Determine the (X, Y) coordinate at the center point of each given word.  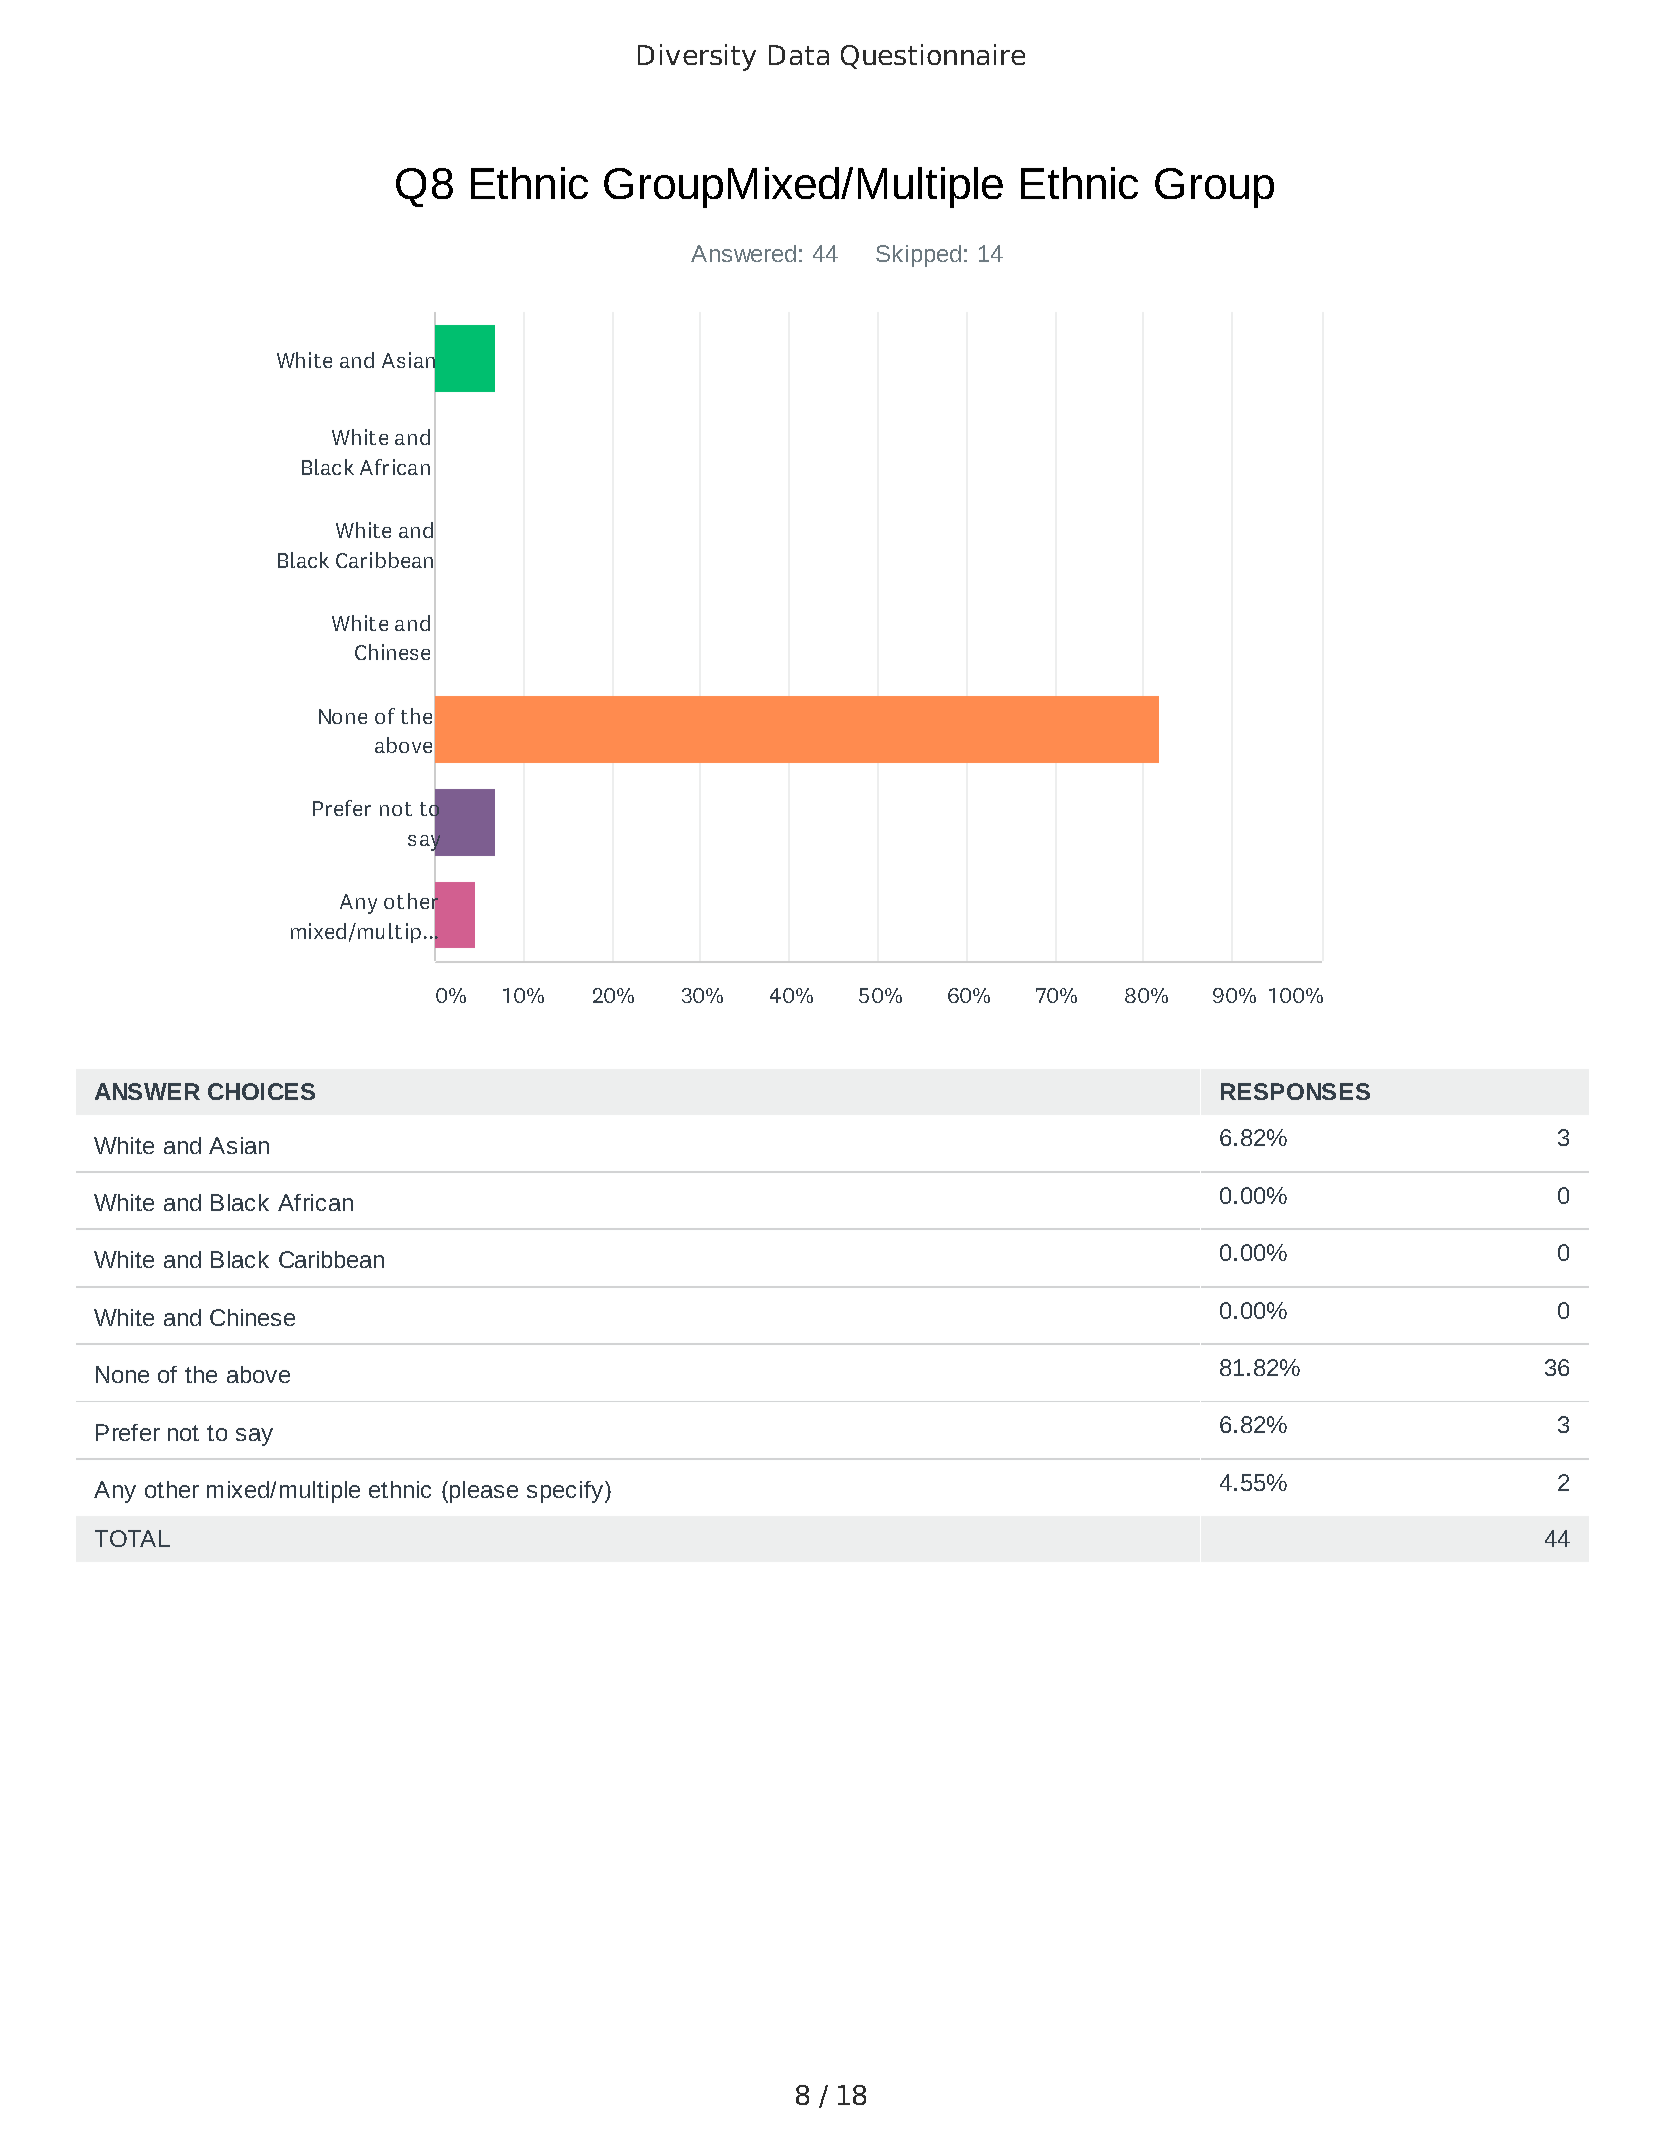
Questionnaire (933, 56)
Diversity (697, 57)
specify (566, 1492)
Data (799, 55)
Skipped (918, 256)
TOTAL (132, 1538)
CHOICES (261, 1091)
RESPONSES (1295, 1091)
